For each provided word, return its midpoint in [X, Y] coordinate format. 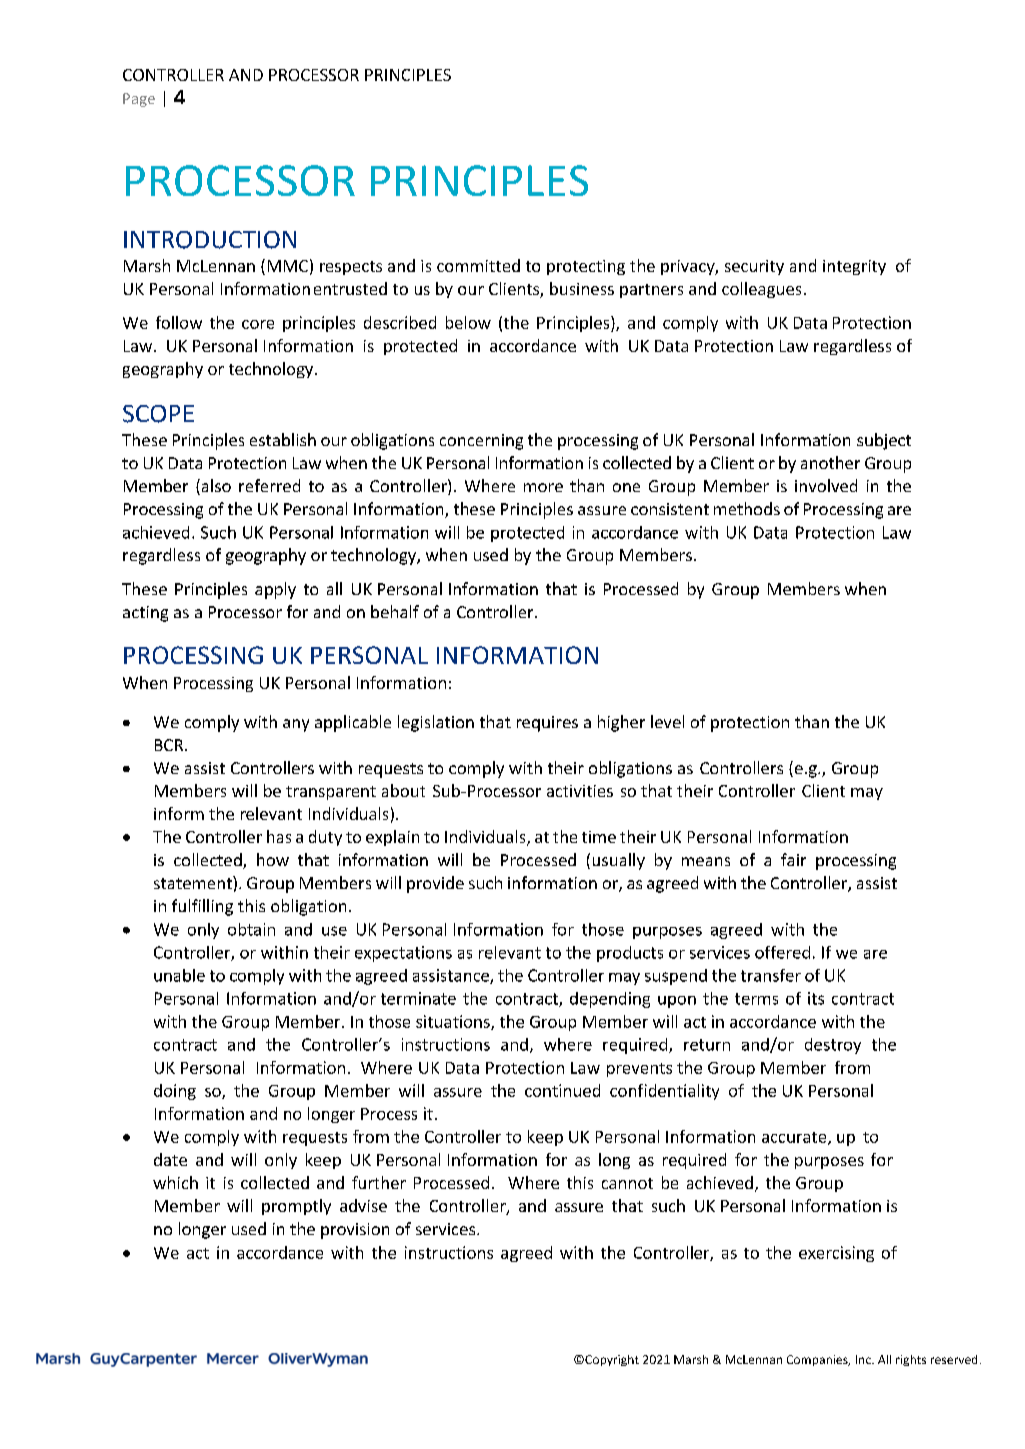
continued [562, 1090]
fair [793, 859]
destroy [833, 1046]
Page [139, 100]
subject [884, 441]
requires [547, 724]
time [599, 837]
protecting [586, 267]
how [273, 859]
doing [175, 1092]
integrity [854, 267]
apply [275, 590]
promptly [296, 1207]
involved [826, 485]
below [468, 322]
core [258, 324]
